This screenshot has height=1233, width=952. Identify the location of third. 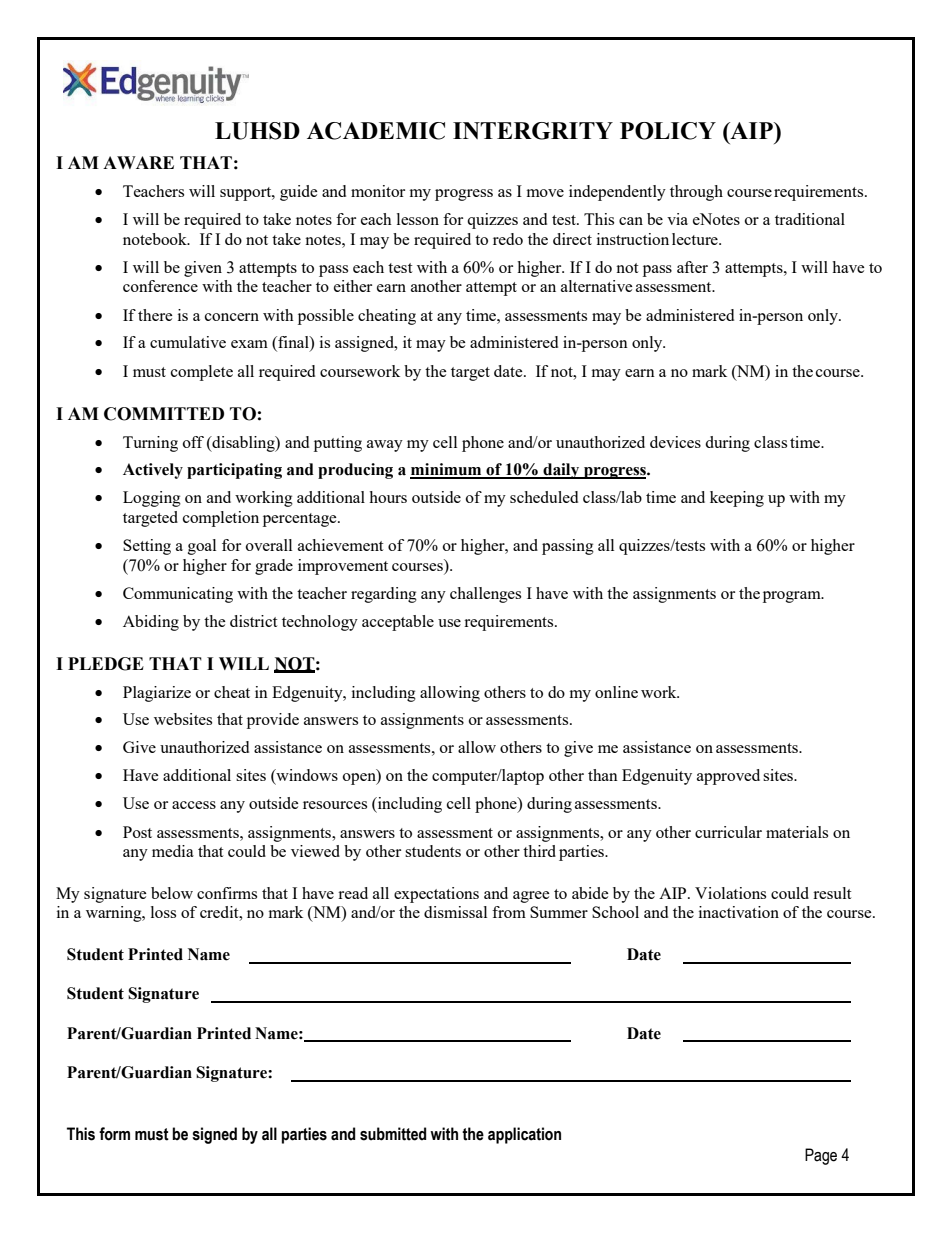
(539, 851).
